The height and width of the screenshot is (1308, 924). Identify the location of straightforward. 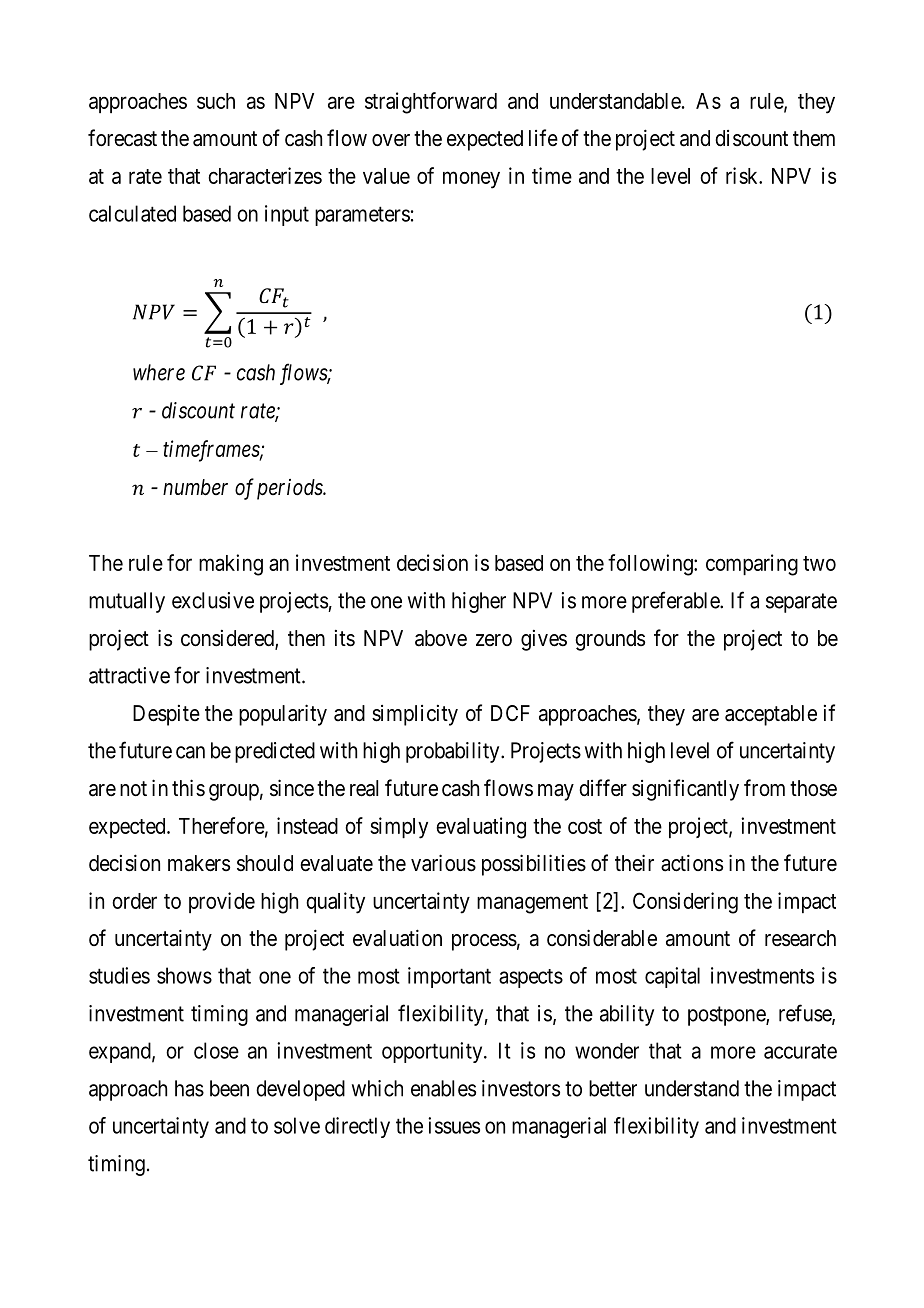
(431, 103).
